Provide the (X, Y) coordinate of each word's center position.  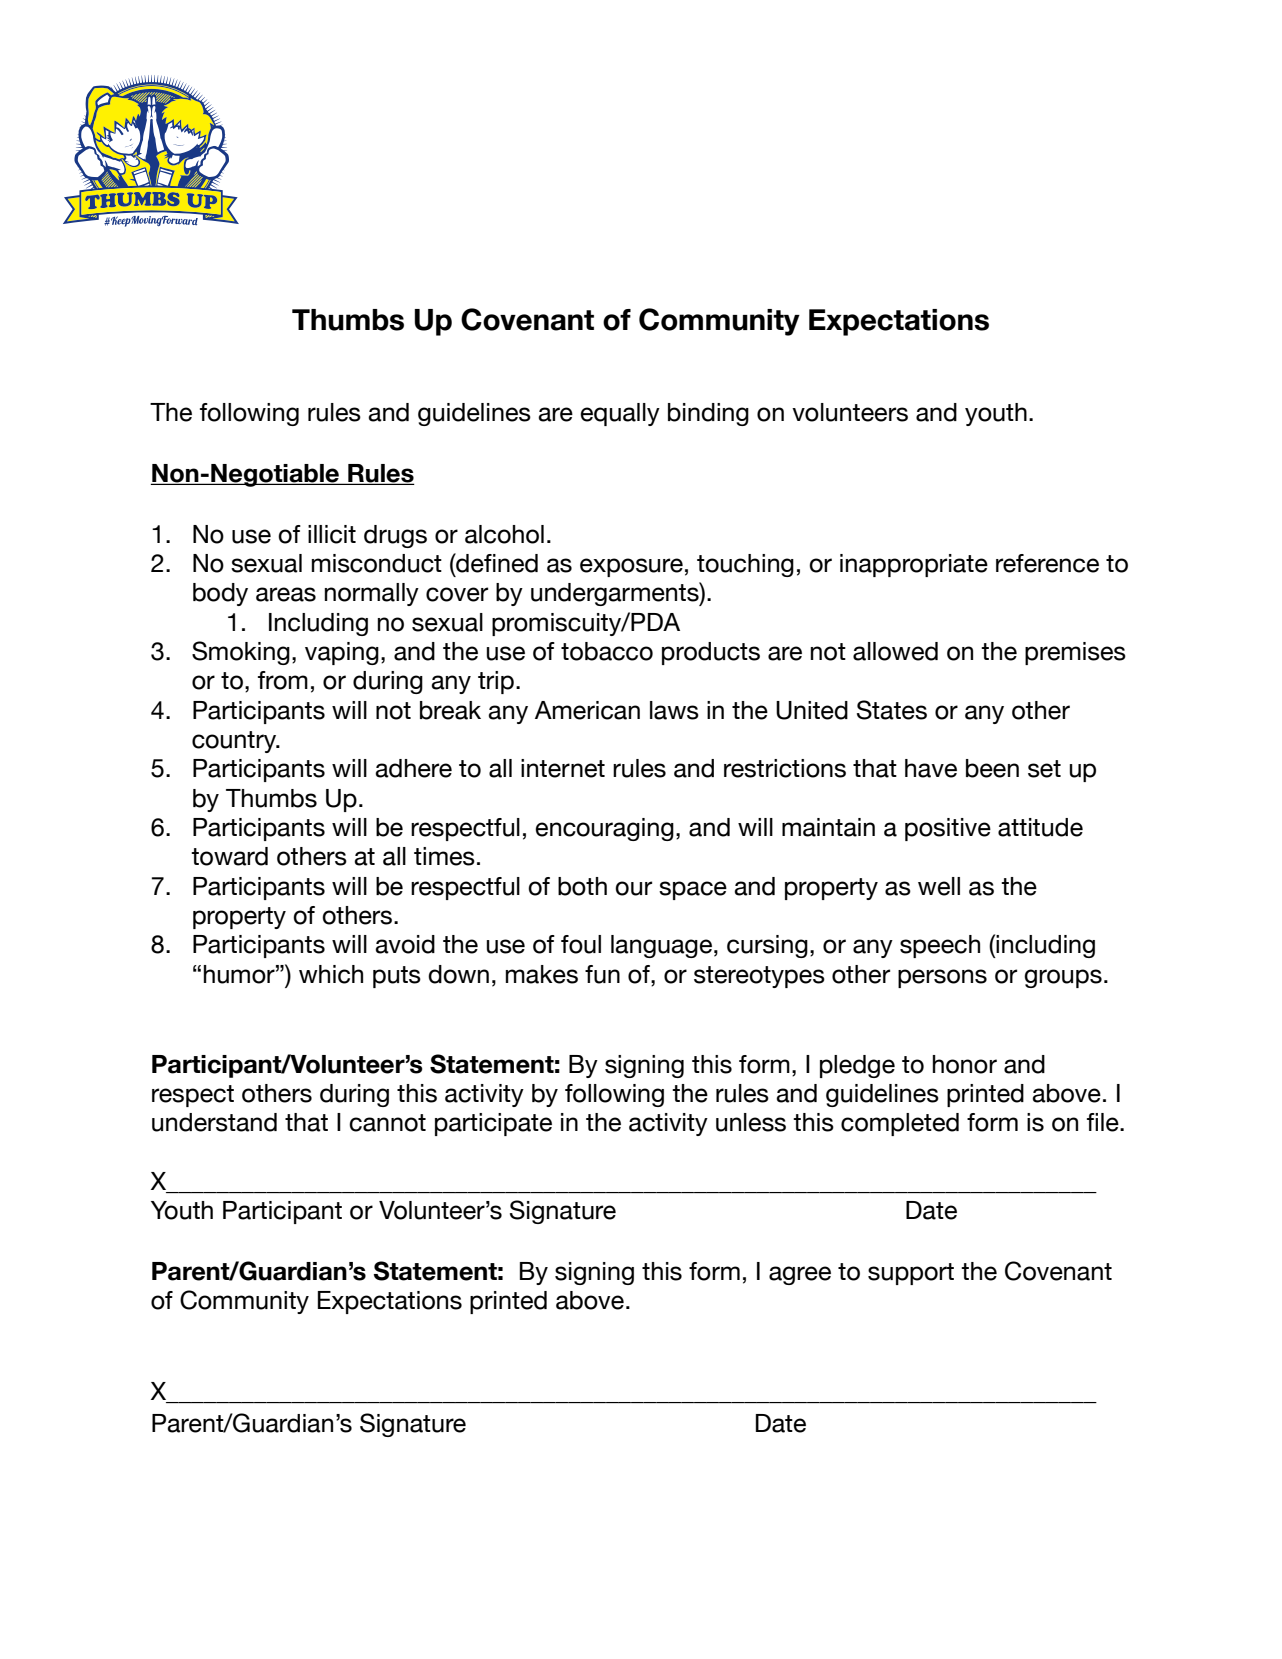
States (892, 710)
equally (620, 414)
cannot (387, 1123)
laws (674, 710)
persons (942, 978)
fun (602, 974)
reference (1047, 563)
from (283, 680)
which (331, 974)
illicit (332, 534)
